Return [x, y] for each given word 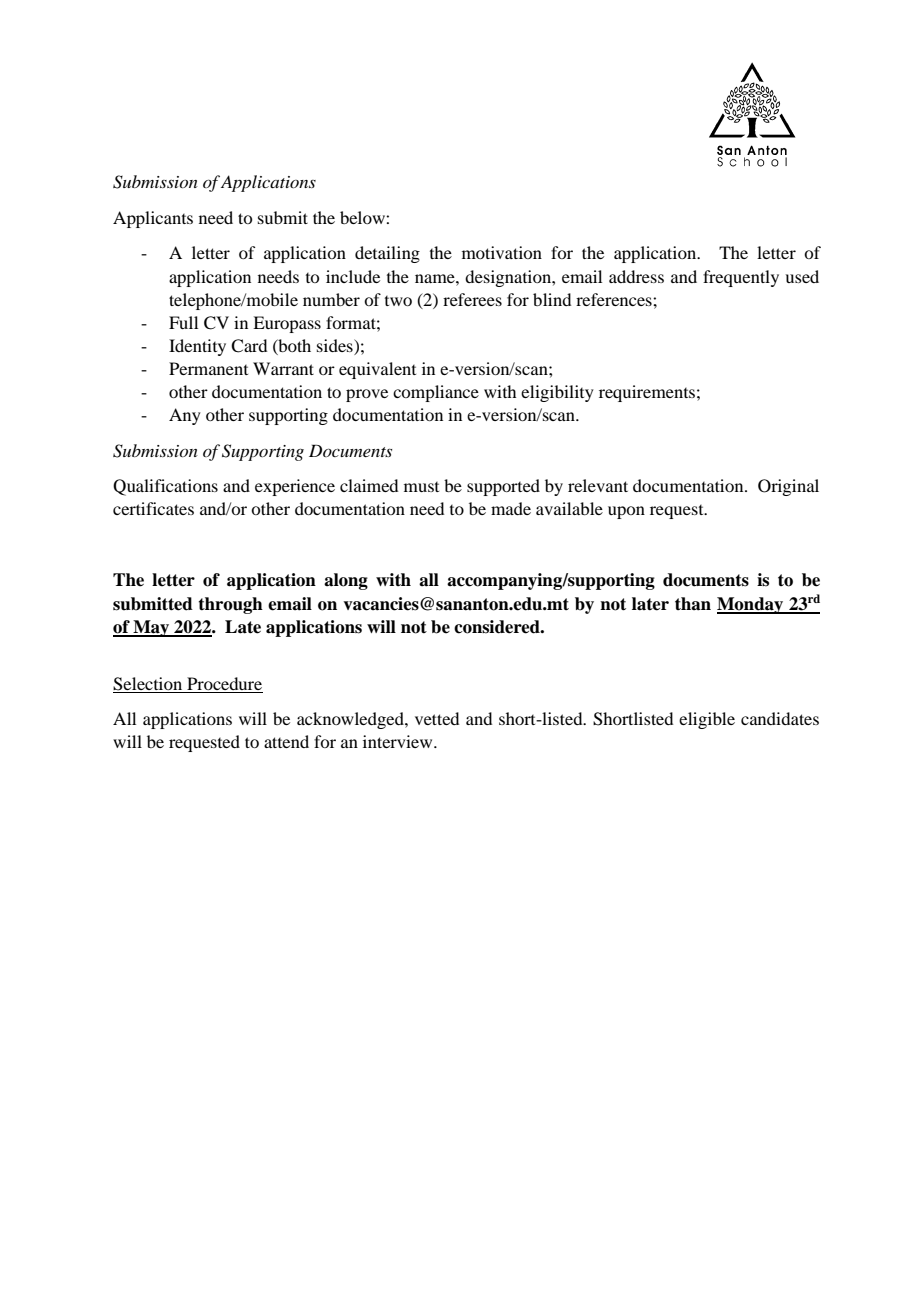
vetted [437, 718]
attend [286, 741]
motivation [502, 252]
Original [788, 487]
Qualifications [165, 487]
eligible [707, 720]
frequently [741, 278]
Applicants [153, 219]
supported [503, 487]
